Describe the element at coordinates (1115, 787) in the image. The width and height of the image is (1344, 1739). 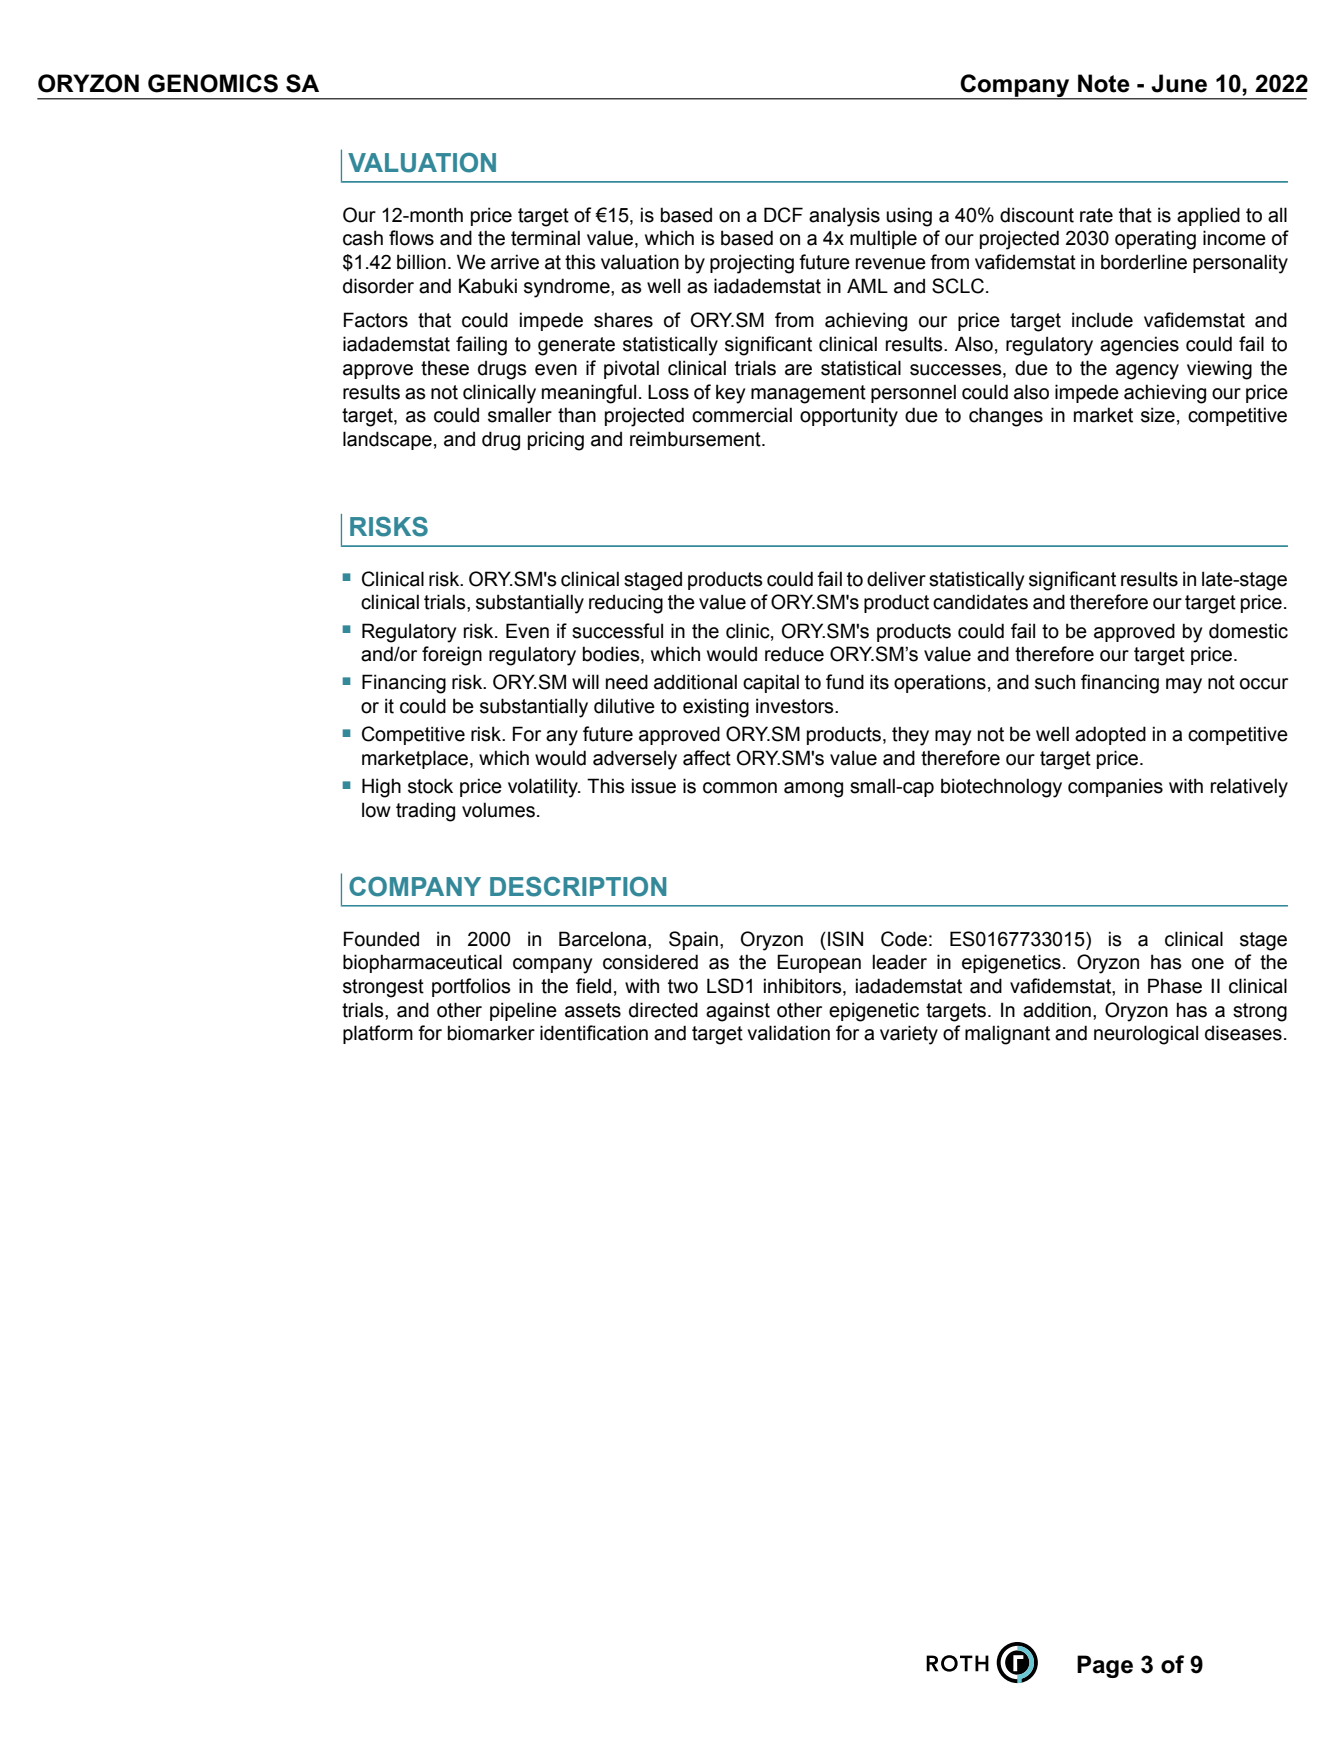
I see `companies` at that location.
